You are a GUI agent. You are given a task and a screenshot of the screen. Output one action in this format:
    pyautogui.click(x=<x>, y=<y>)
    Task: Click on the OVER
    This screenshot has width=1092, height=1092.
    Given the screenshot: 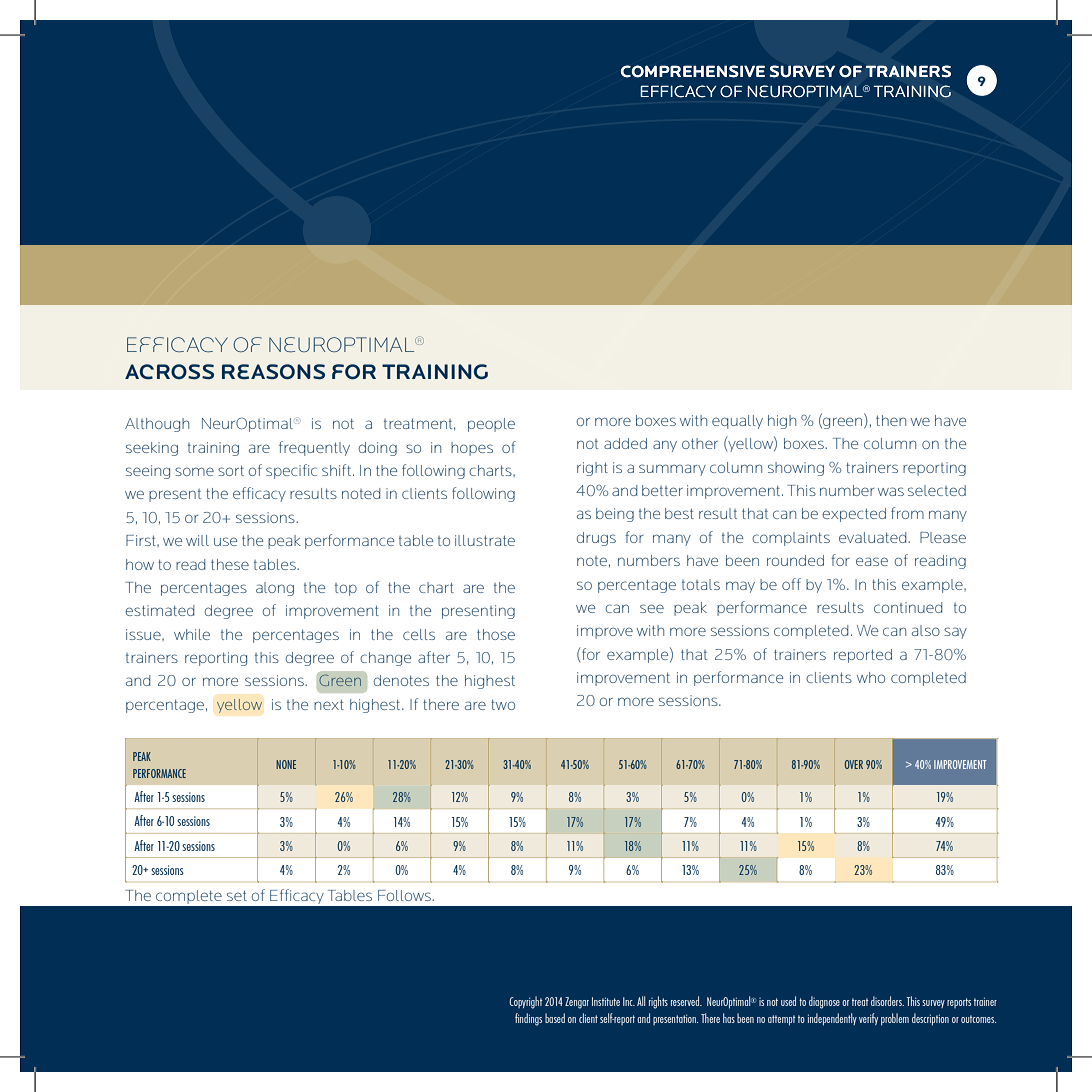 What is the action you would take?
    pyautogui.click(x=854, y=764)
